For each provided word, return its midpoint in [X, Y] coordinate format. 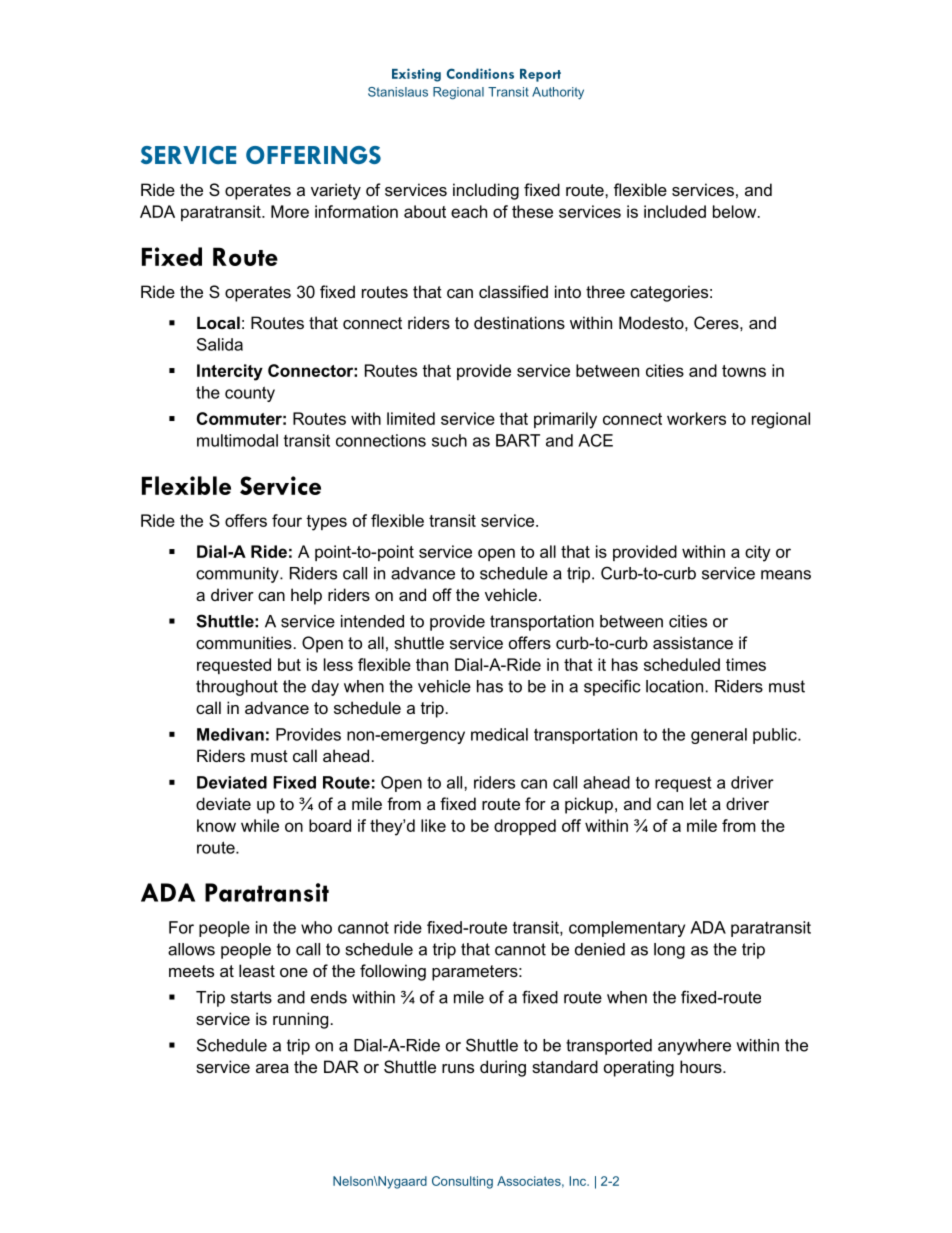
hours [702, 1066]
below [736, 211]
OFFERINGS [313, 155]
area [272, 1068]
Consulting [462, 1182]
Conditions [480, 73]
